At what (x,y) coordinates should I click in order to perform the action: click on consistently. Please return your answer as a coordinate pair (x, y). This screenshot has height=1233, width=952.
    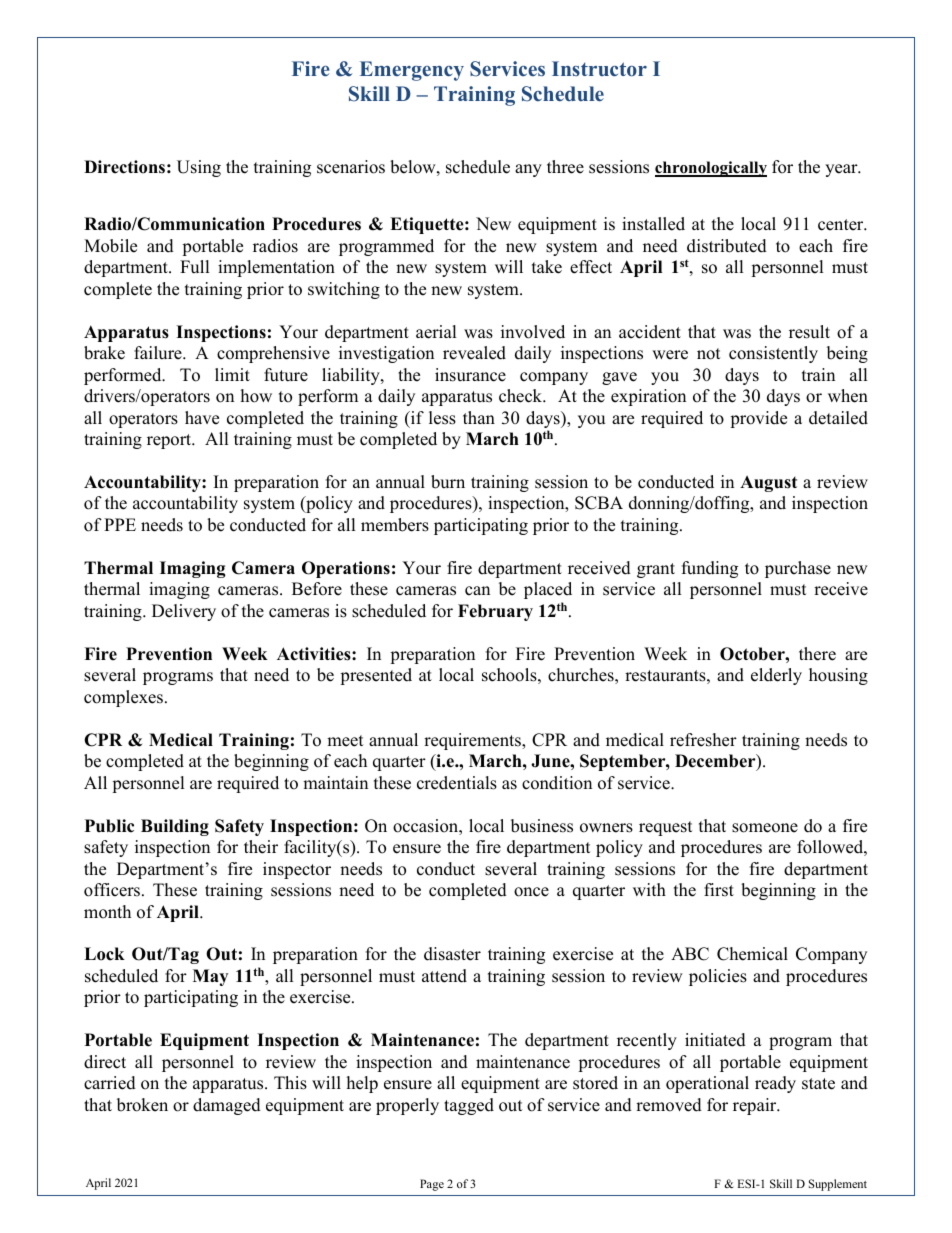
    Looking at the image, I should click on (773, 354).
